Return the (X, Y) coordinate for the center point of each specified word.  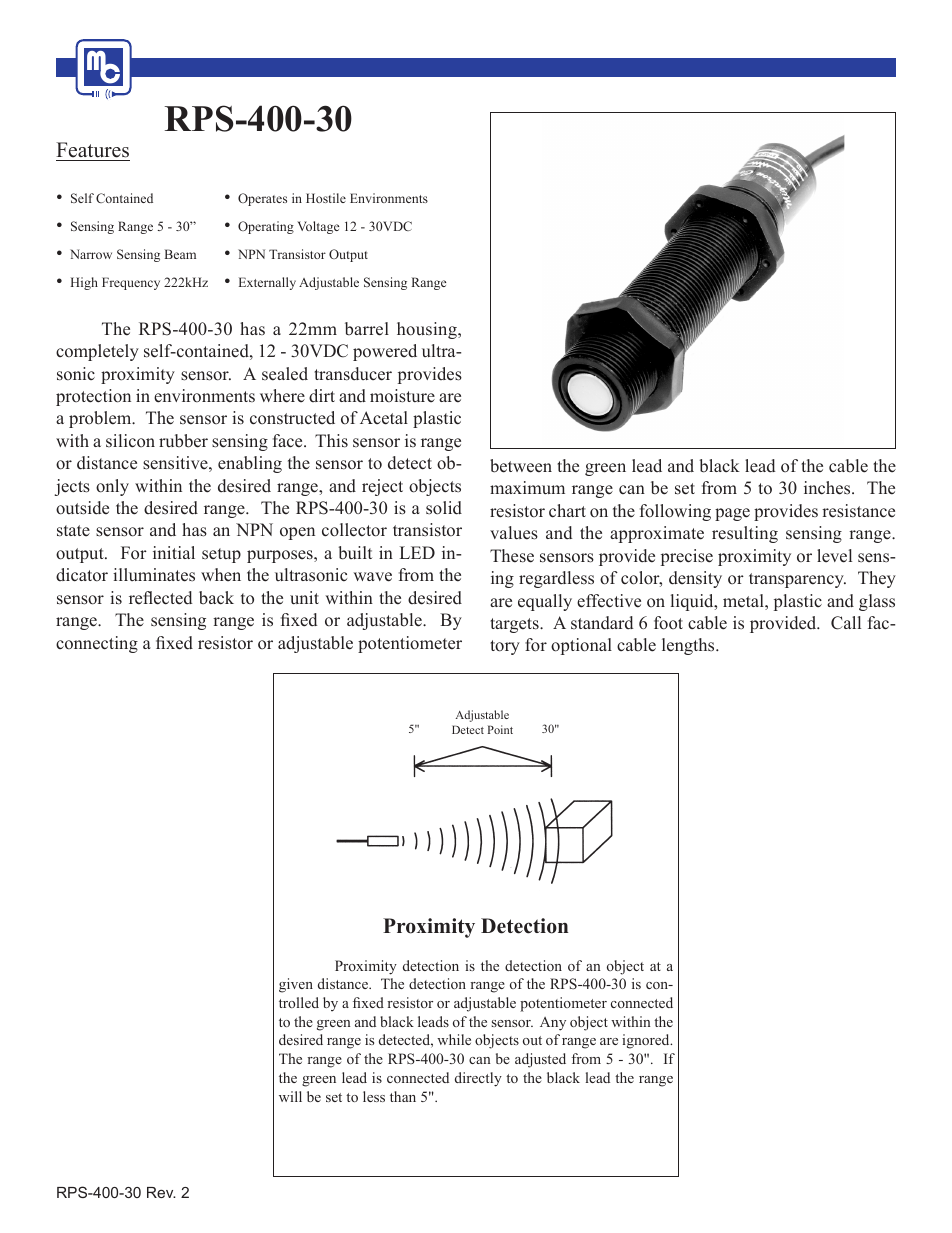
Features (93, 151)
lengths (689, 646)
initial (174, 552)
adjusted (540, 1060)
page (732, 514)
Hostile (326, 198)
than (403, 1096)
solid (444, 508)
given (296, 985)
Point (500, 729)
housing (428, 330)
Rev (161, 1192)
